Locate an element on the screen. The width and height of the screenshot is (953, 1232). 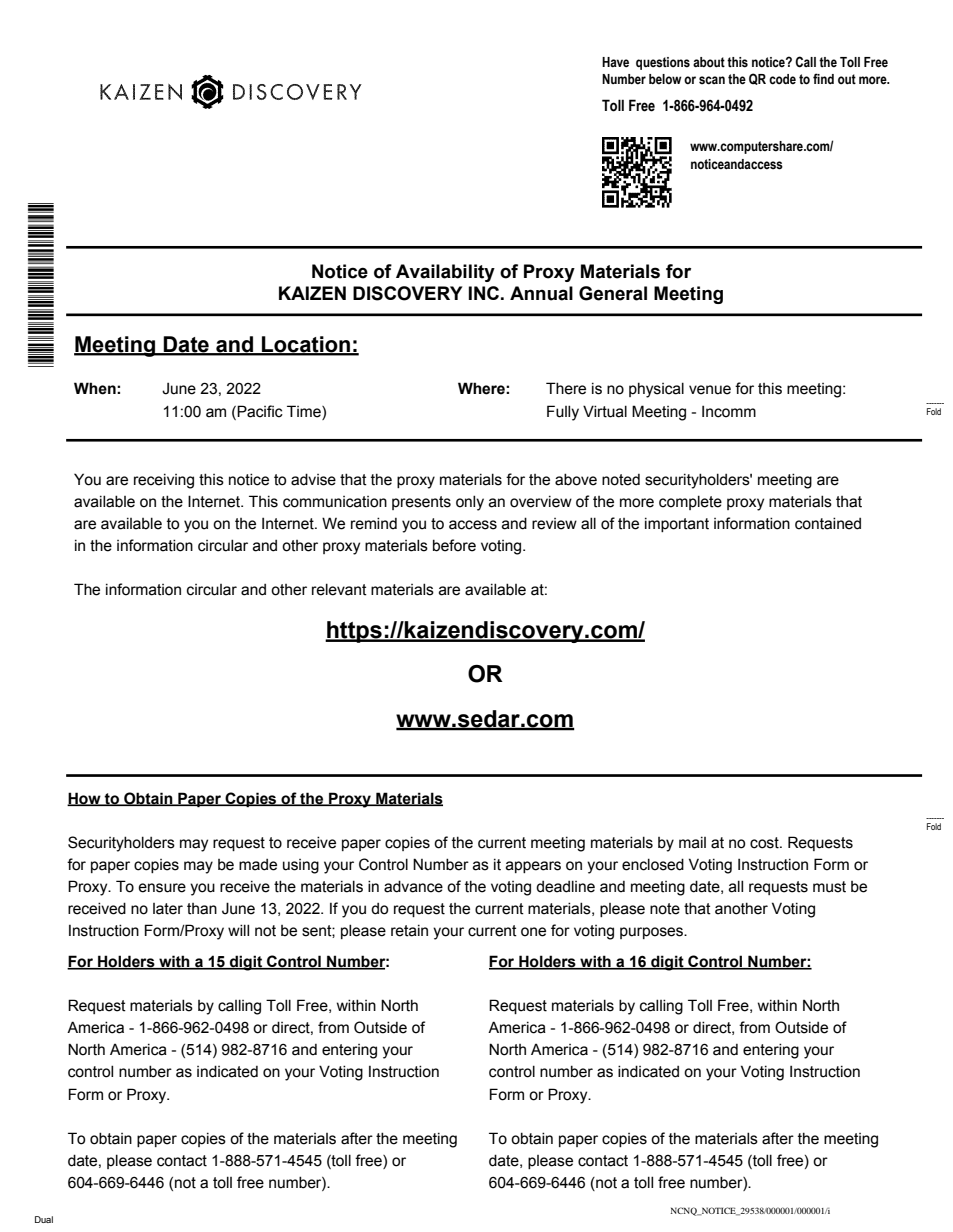
purposes is located at coordinates (652, 933).
